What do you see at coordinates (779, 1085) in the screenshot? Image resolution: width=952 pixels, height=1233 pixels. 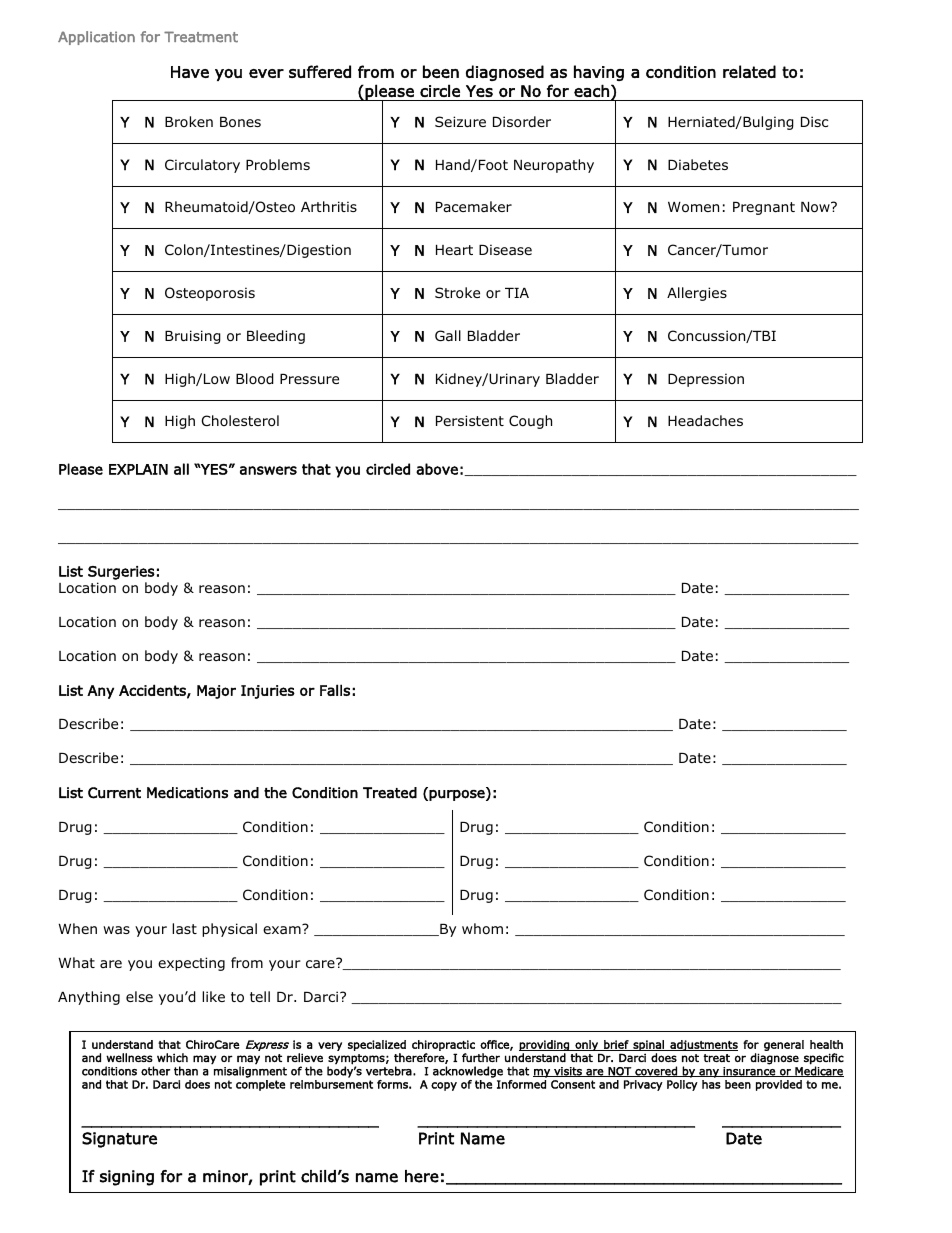 I see `provided` at bounding box center [779, 1085].
